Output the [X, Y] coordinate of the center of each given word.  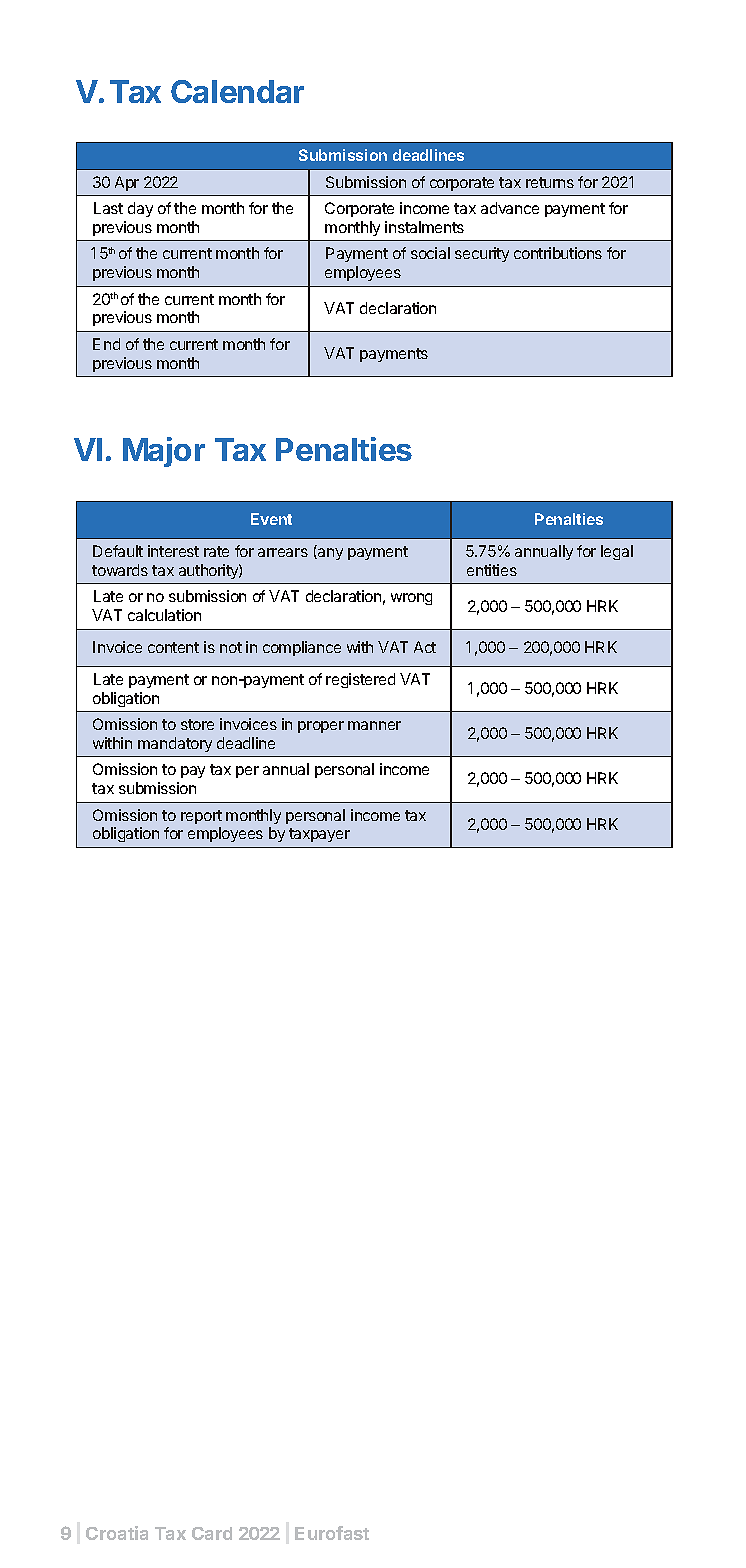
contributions [558, 253]
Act [425, 647]
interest [173, 551]
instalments [424, 227]
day [140, 209]
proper [321, 727]
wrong [411, 599]
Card [212, 1533]
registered [360, 680]
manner [374, 725]
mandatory [175, 744]
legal [617, 552]
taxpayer [319, 835]
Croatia [117, 1533]
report [201, 817]
